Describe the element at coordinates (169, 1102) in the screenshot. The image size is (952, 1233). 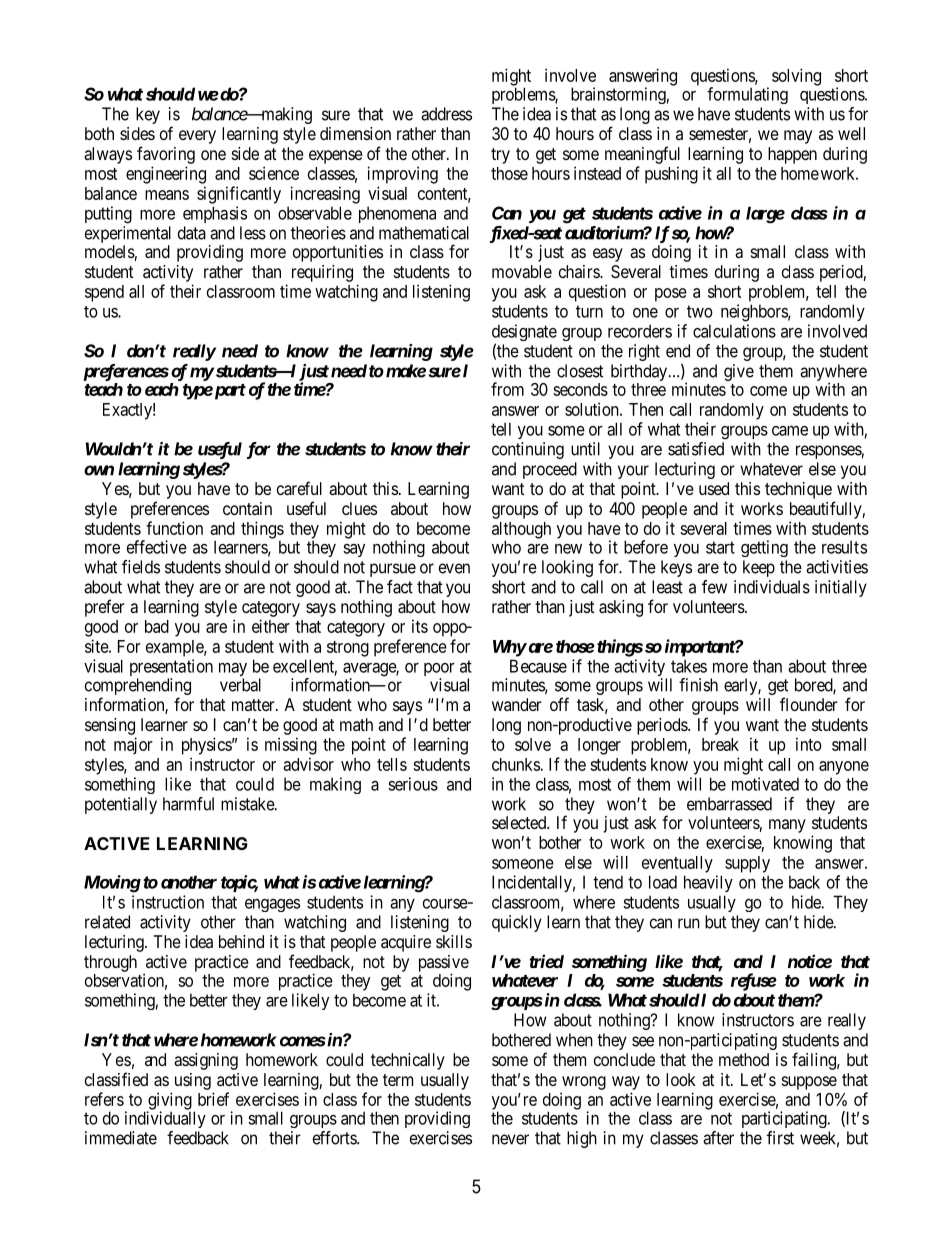
I see `giving` at that location.
